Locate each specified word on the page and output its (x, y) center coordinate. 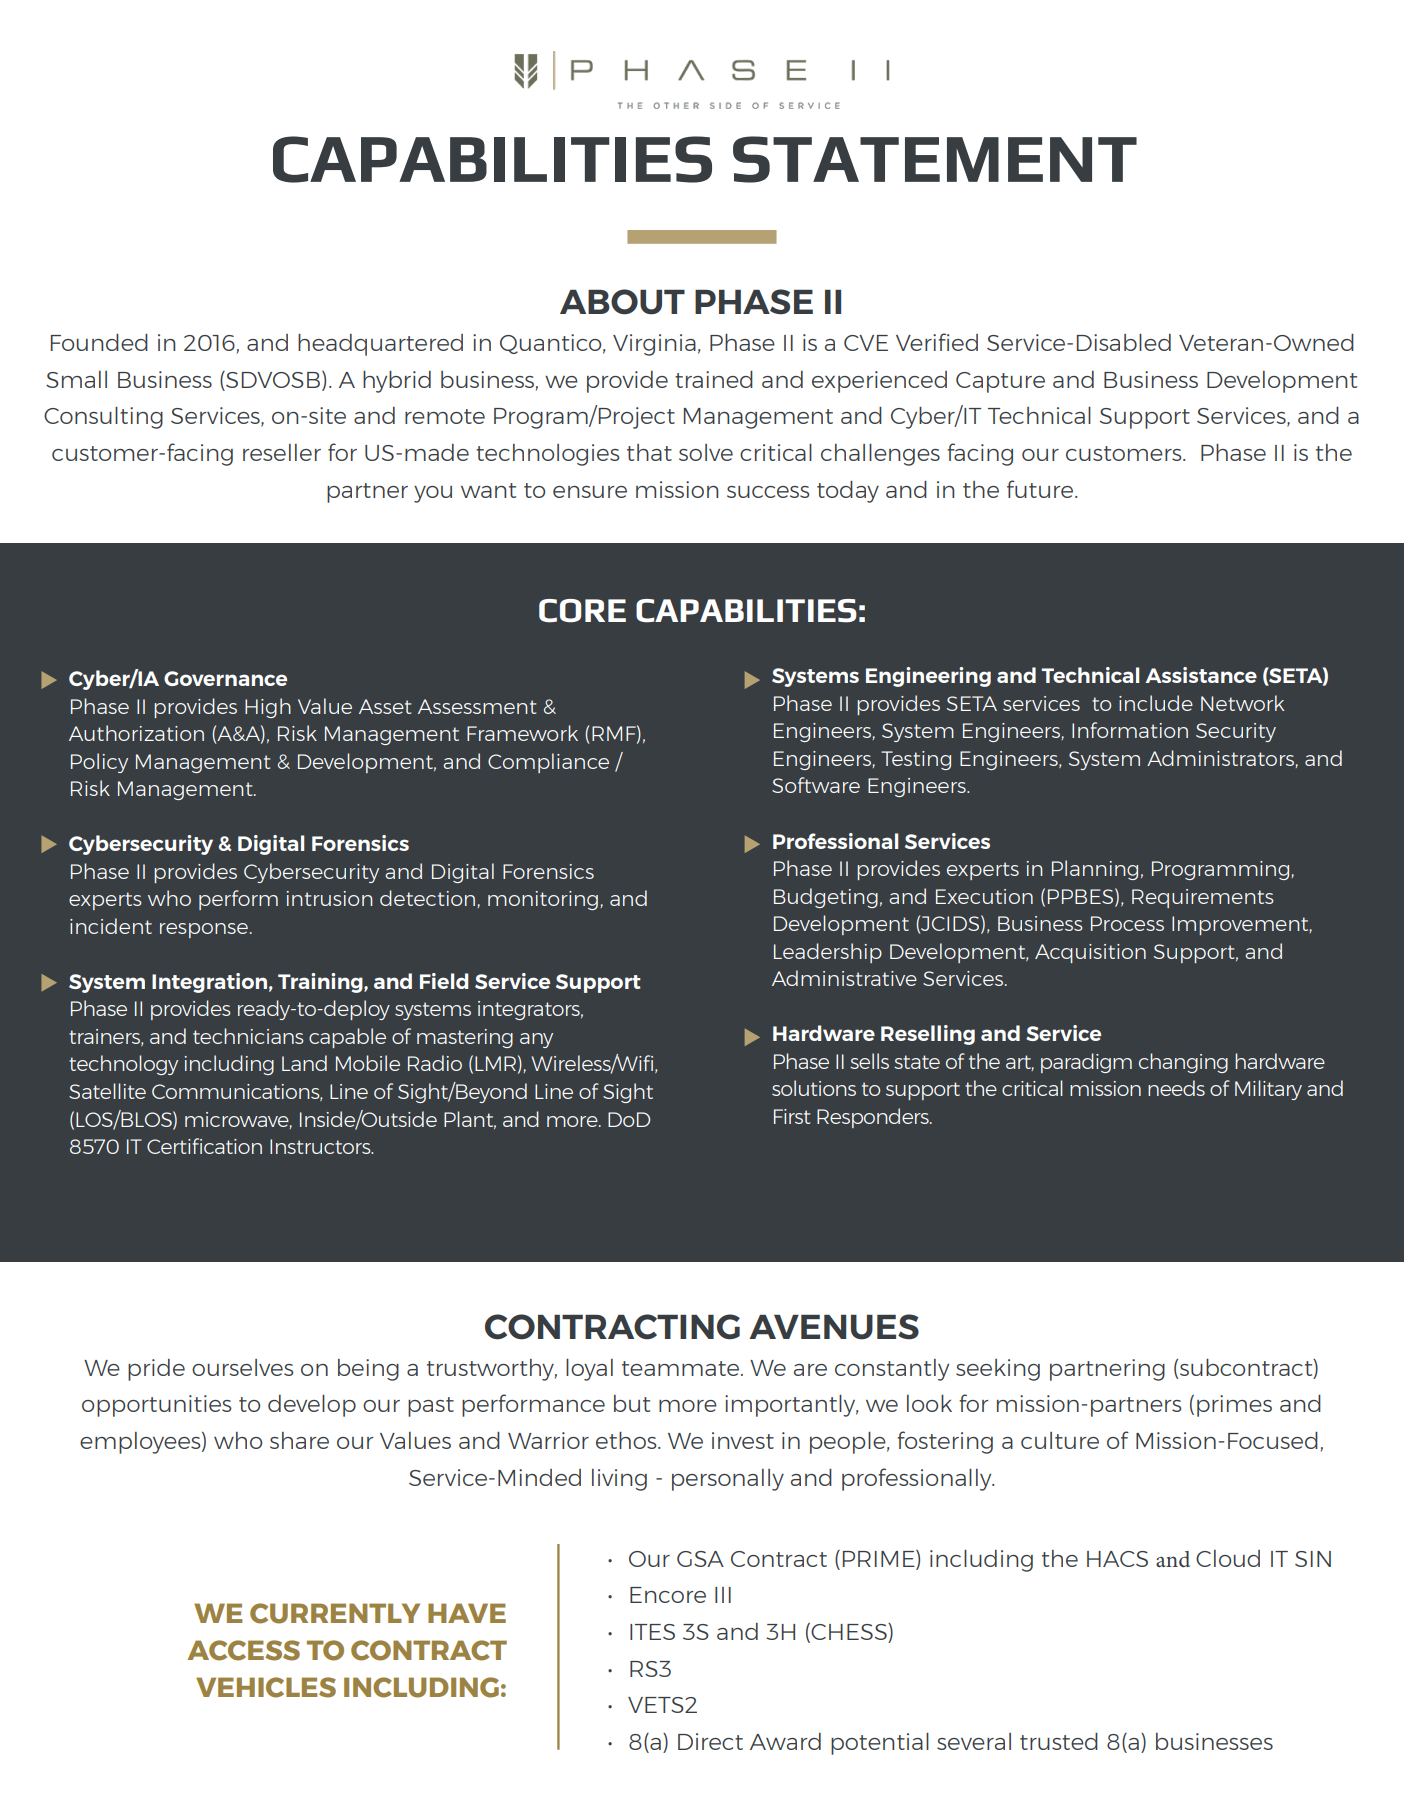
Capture (1000, 382)
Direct (710, 1741)
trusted (1059, 1741)
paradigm (1086, 1063)
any (536, 1040)
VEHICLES (266, 1687)
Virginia (654, 345)
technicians (248, 1036)
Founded (99, 342)
